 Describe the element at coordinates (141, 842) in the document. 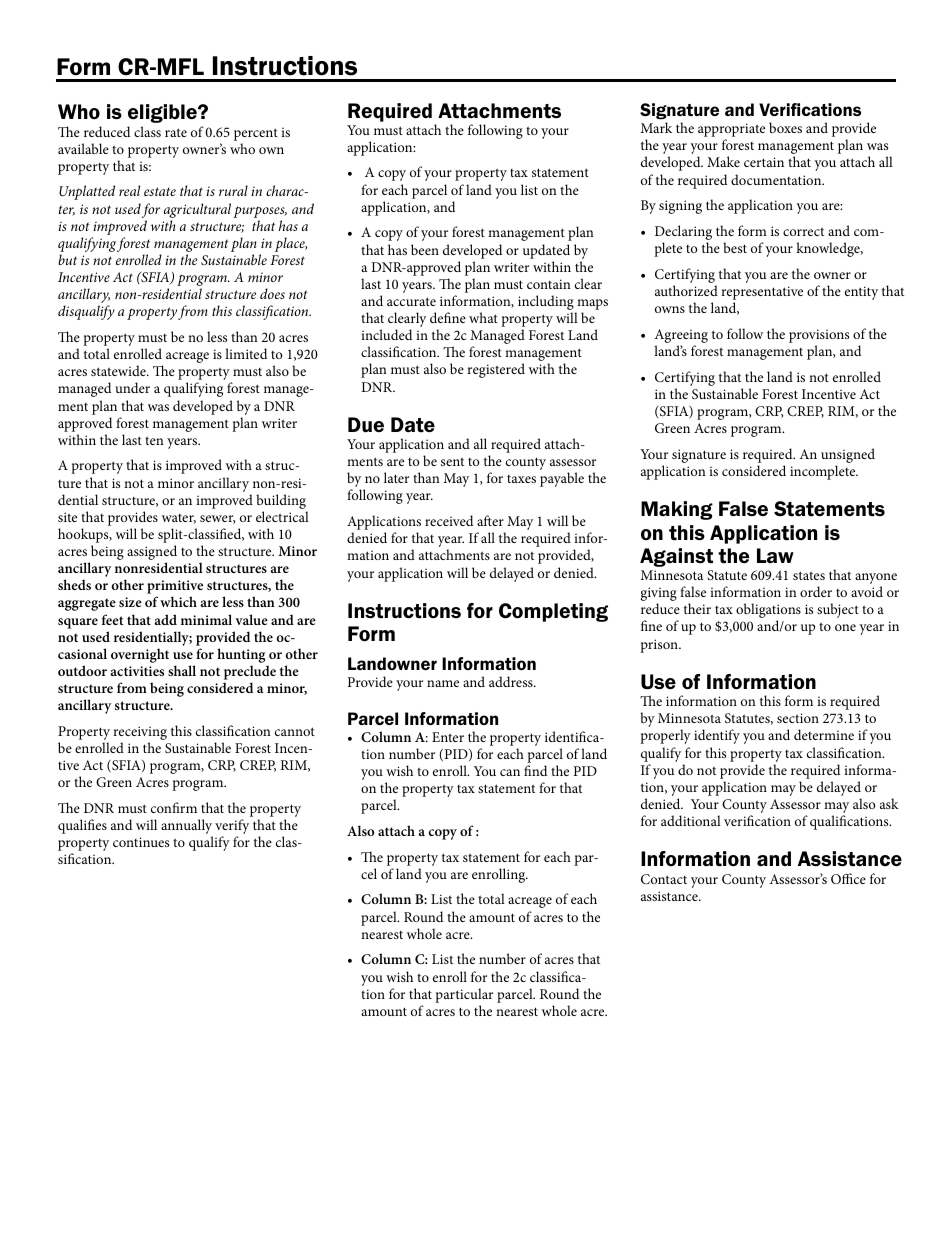

I see `continues` at that location.
